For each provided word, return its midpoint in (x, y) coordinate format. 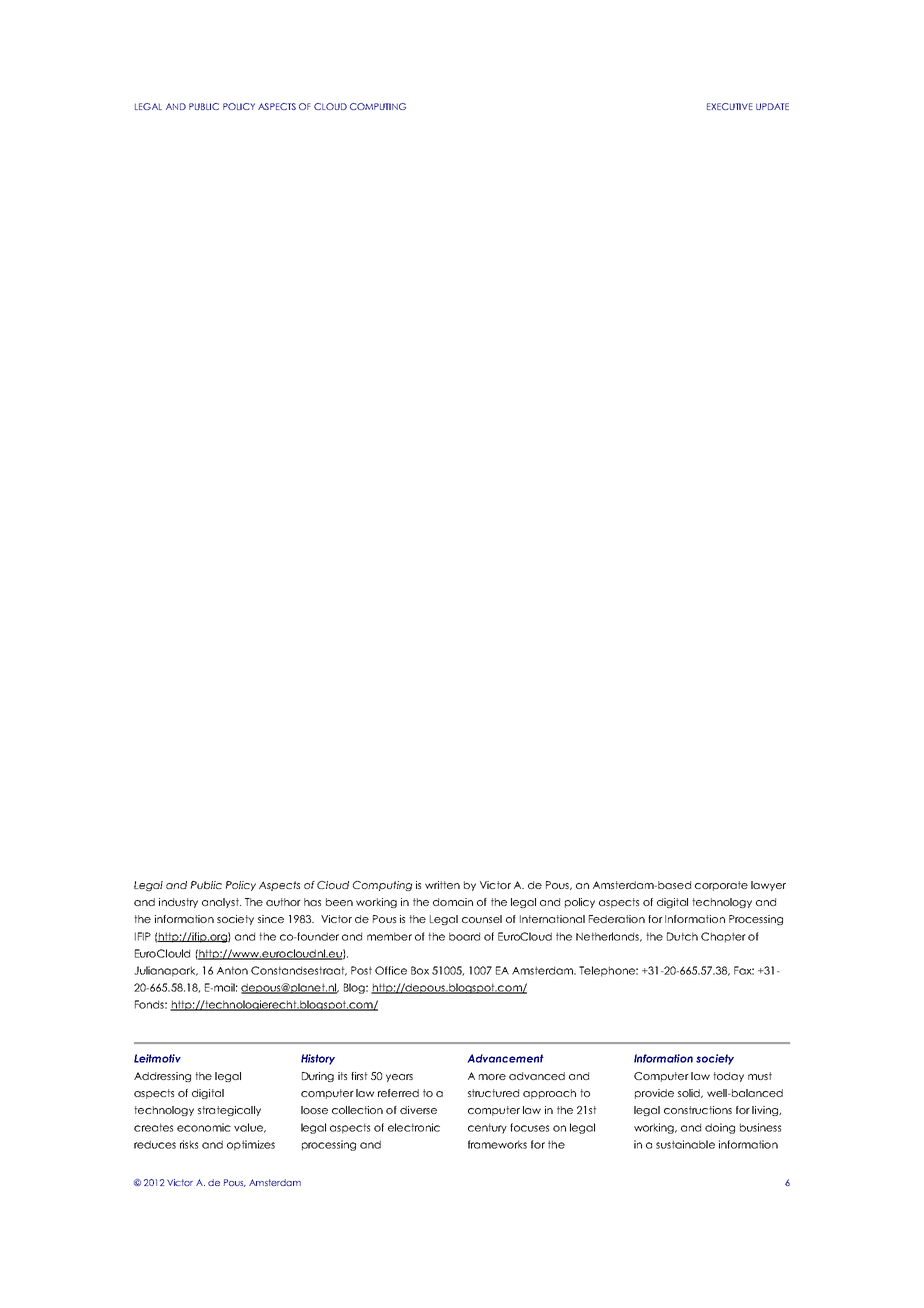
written (442, 885)
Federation (617, 919)
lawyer (768, 886)
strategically (229, 1111)
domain (453, 902)
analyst (221, 903)
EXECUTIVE (730, 106)
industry (178, 903)
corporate (721, 886)
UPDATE (772, 106)
